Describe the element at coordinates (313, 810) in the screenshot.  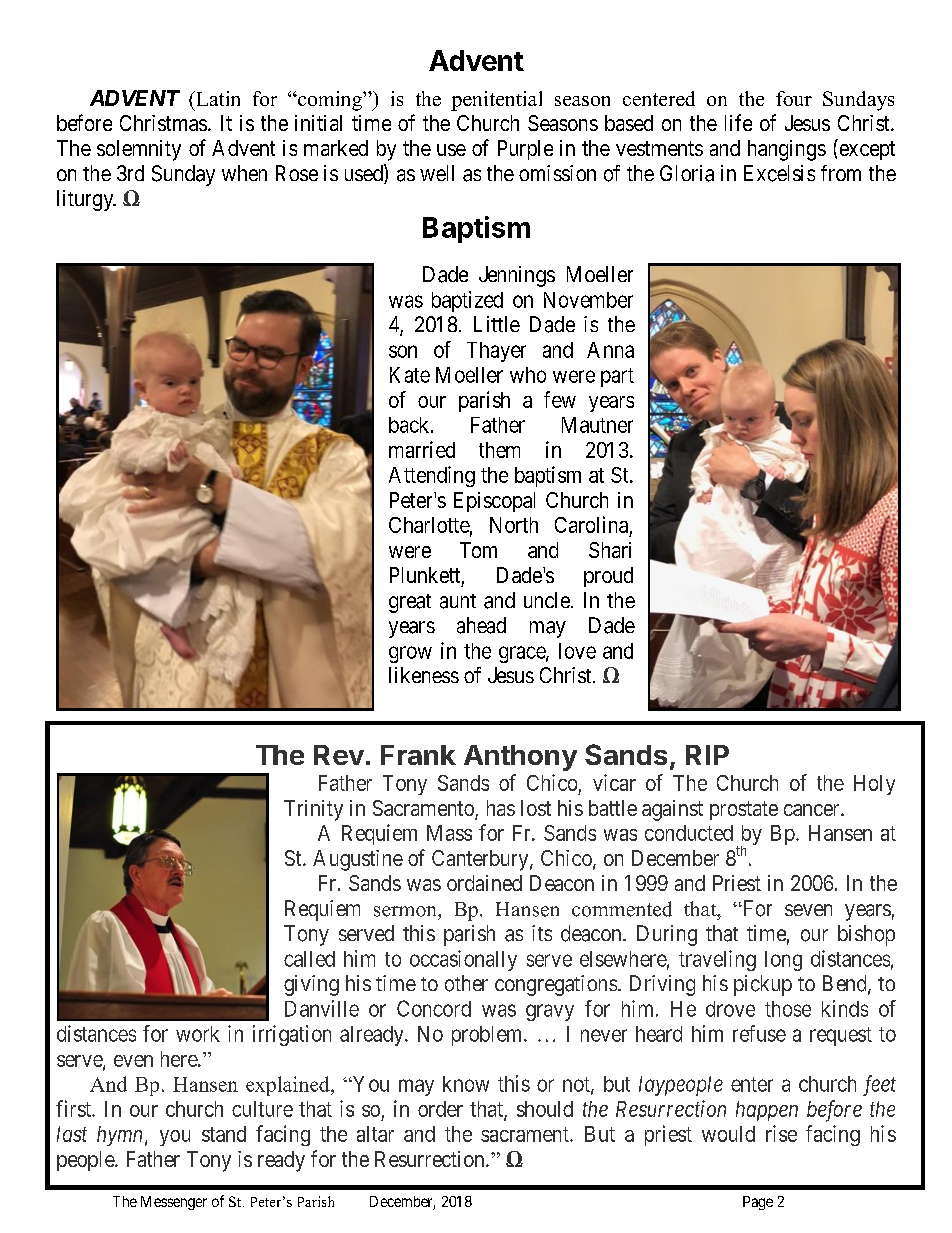
I see `Trinity` at that location.
